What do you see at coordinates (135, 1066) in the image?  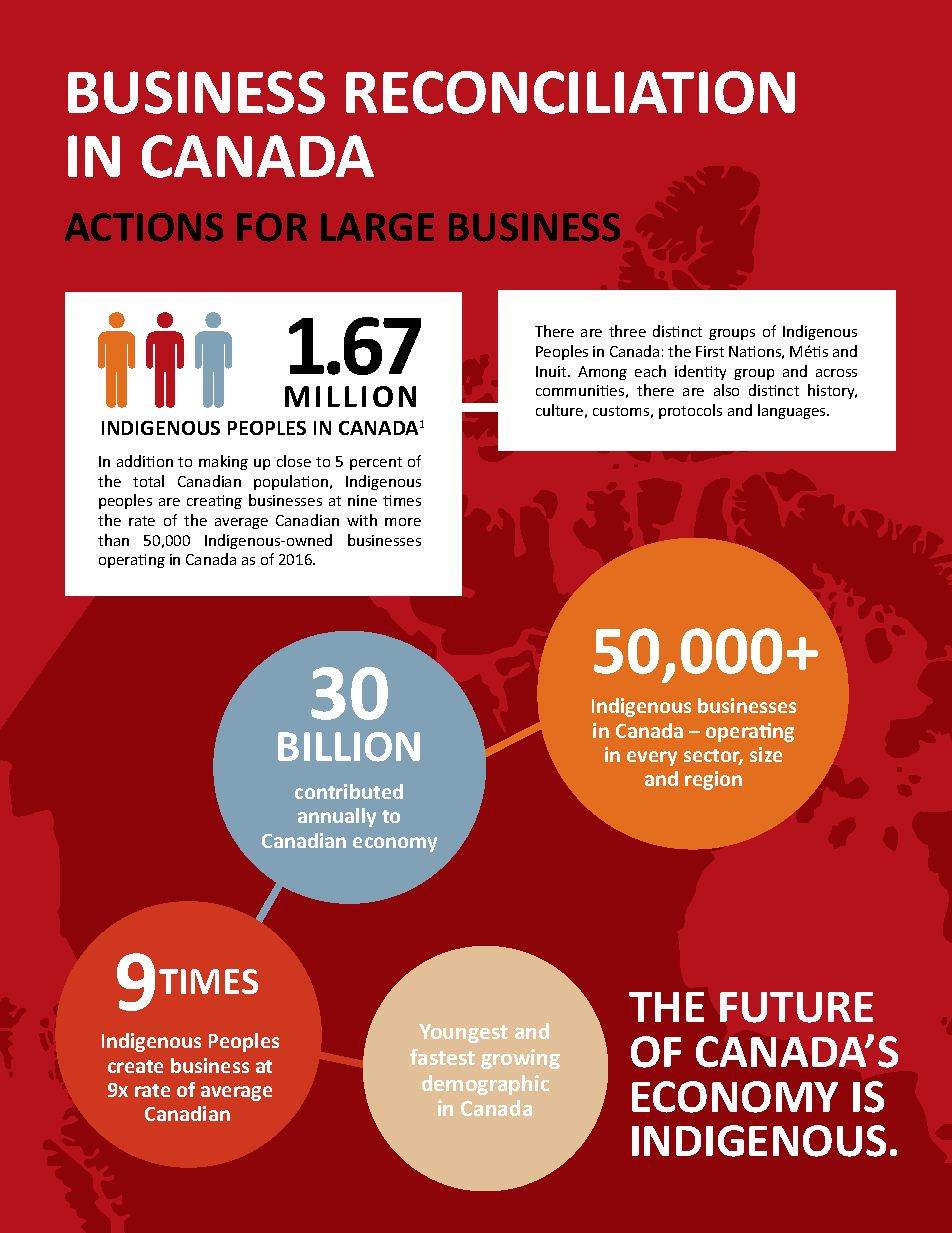 I see `create` at bounding box center [135, 1066].
